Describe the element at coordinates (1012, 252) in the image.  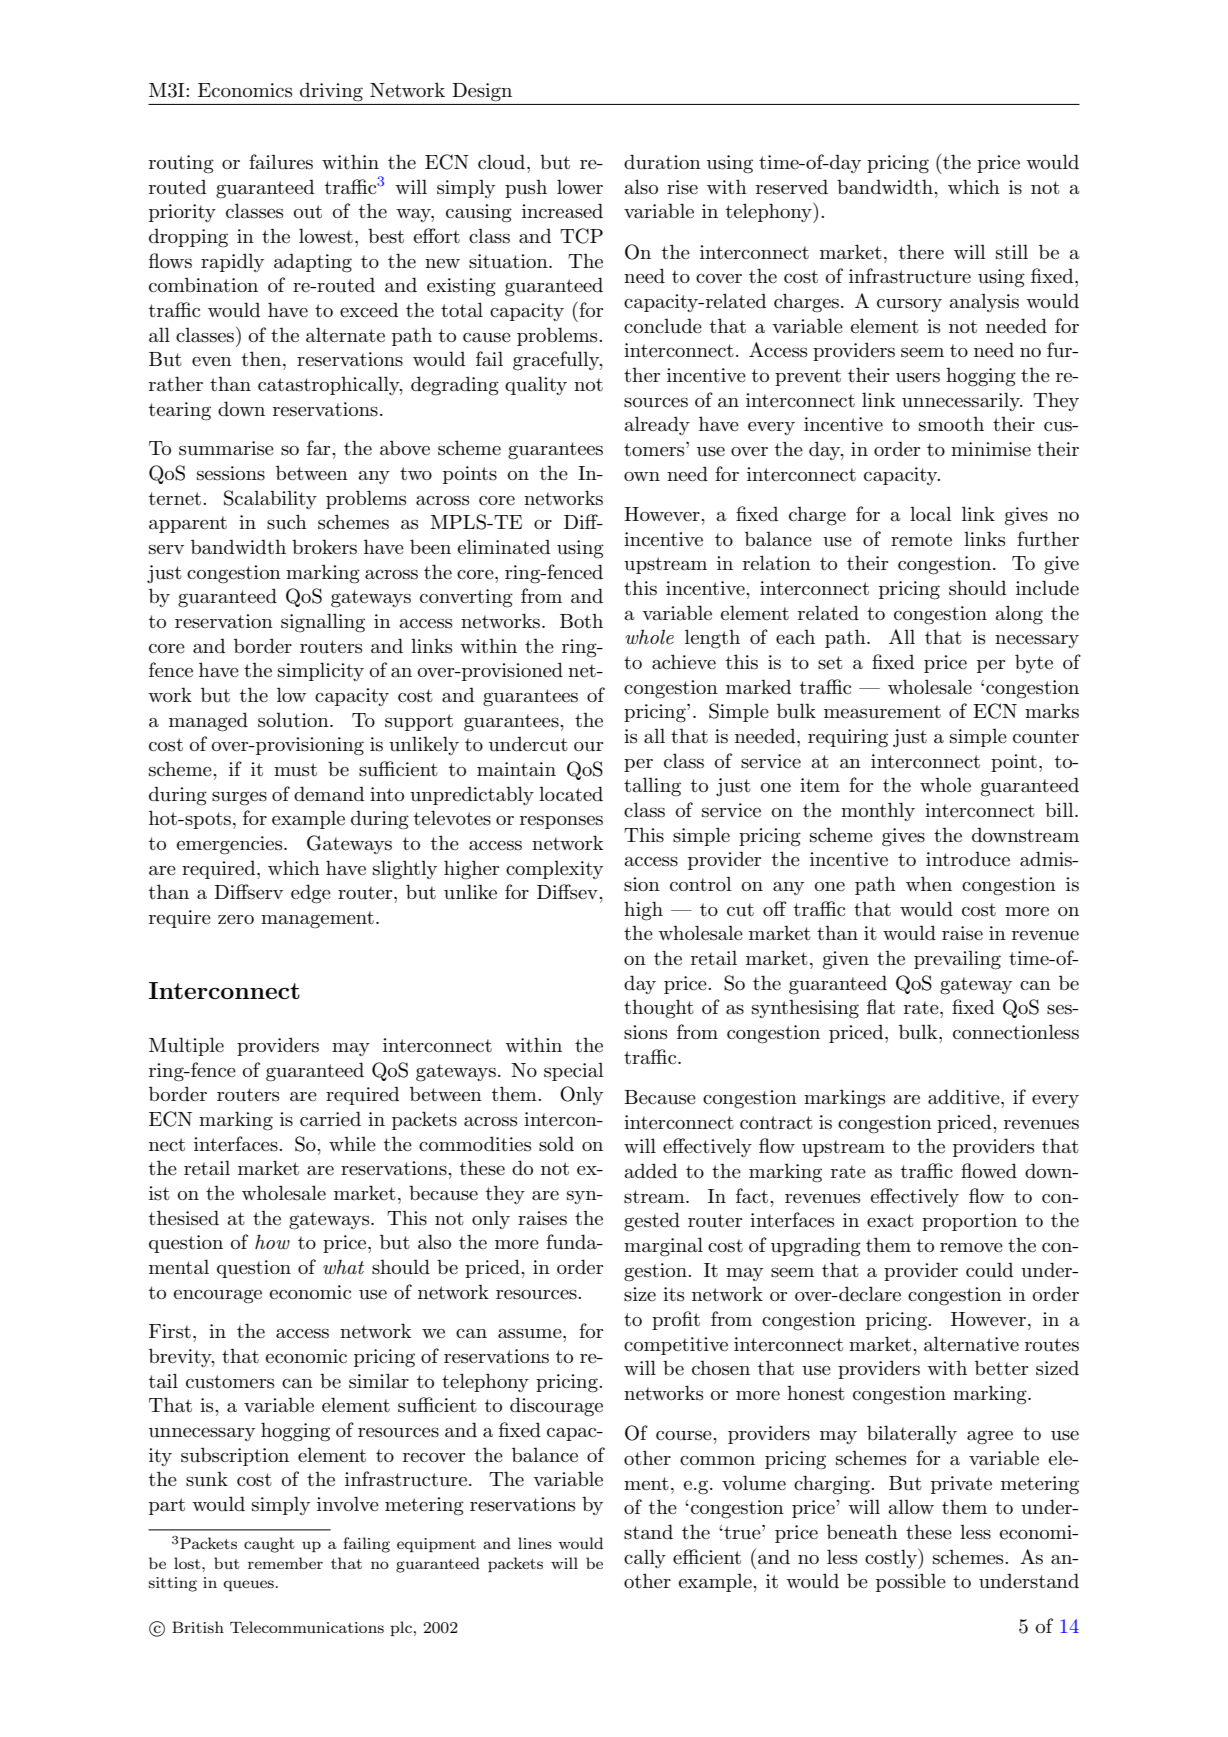
I see `still` at that location.
